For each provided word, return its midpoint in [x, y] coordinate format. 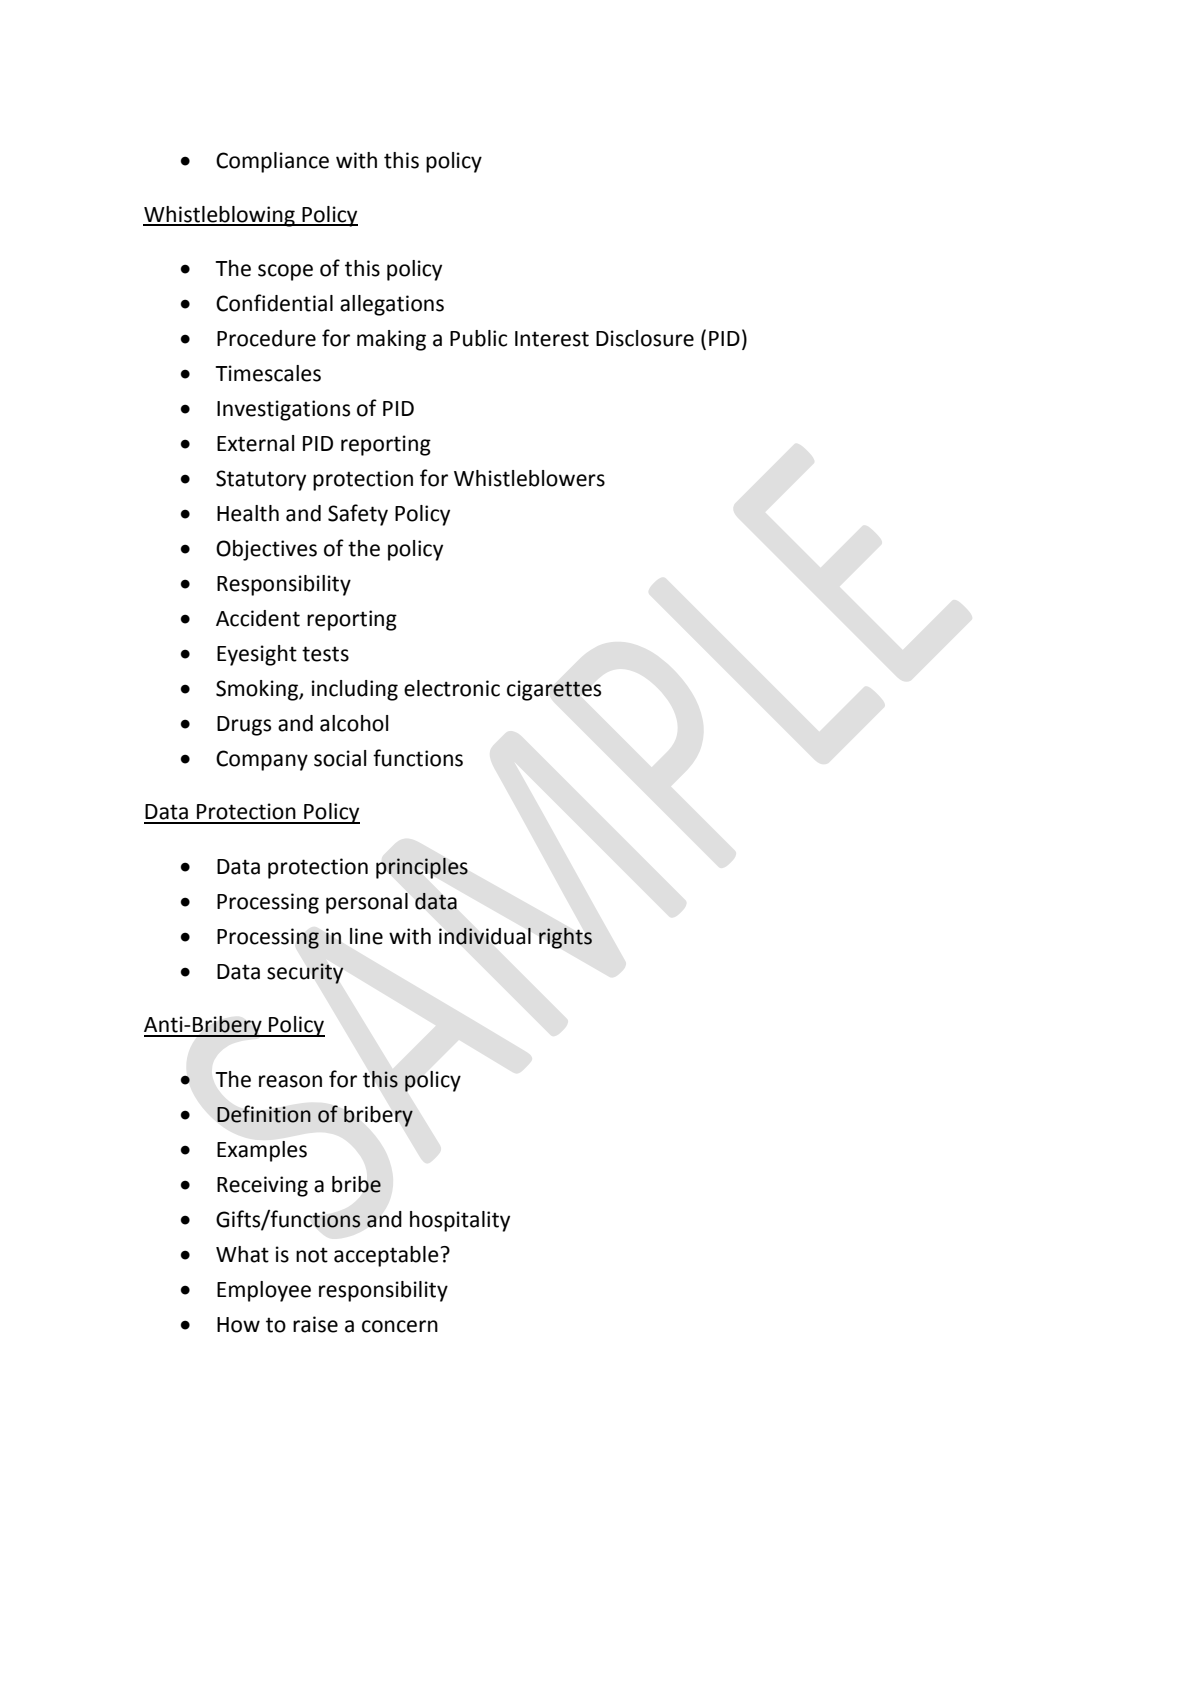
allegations [392, 305]
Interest [552, 339]
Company [262, 760]
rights [565, 938]
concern [400, 1326]
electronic [452, 688]
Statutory [261, 480]
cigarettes [554, 690]
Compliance [272, 162]
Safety [358, 515]
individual [485, 936]
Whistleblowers [529, 478]
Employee [264, 1291]
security [305, 973]
